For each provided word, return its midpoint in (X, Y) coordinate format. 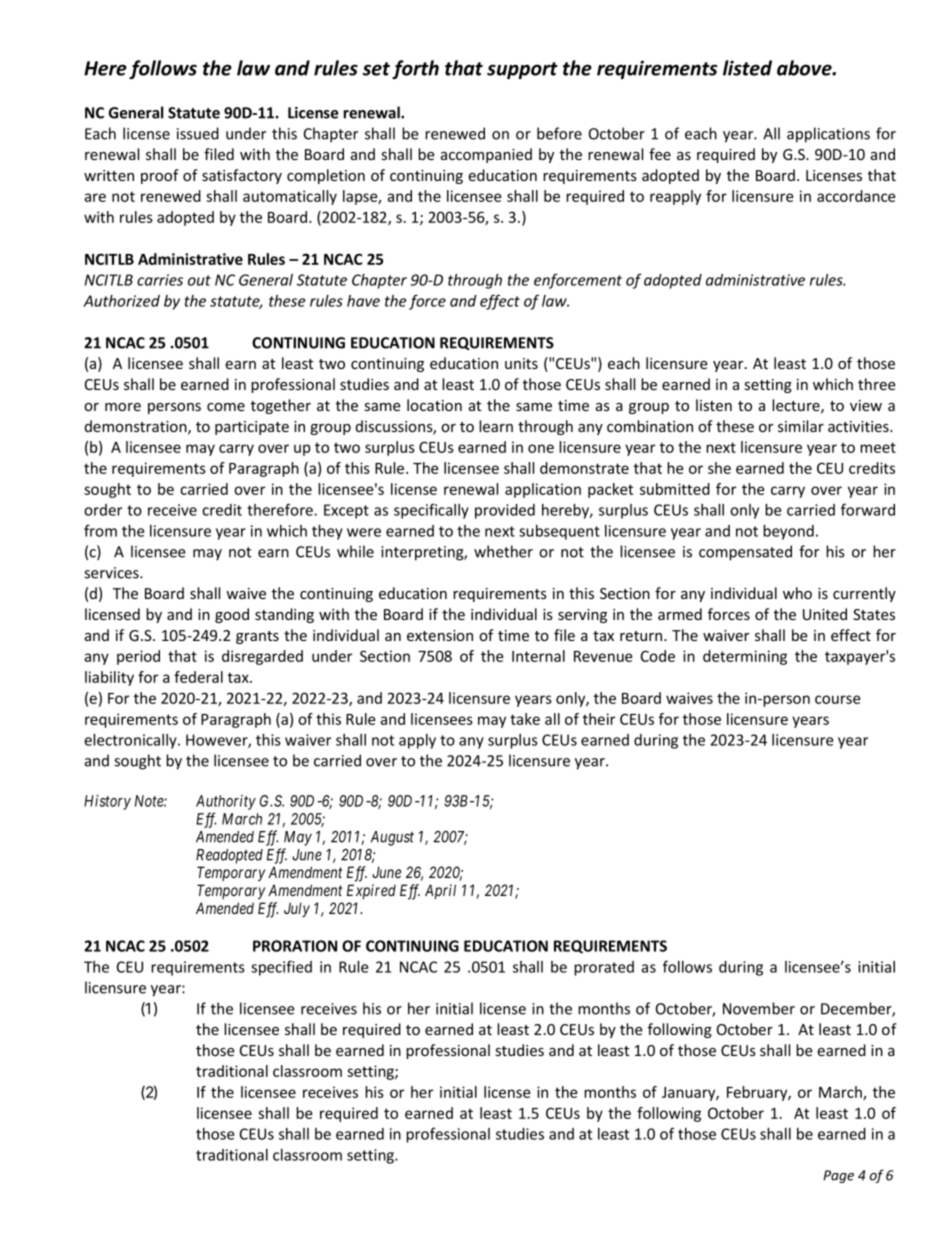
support (522, 70)
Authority (226, 802)
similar (801, 426)
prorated (604, 968)
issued (198, 133)
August (392, 838)
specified (281, 968)
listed (747, 68)
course (837, 699)
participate (252, 428)
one (541, 448)
